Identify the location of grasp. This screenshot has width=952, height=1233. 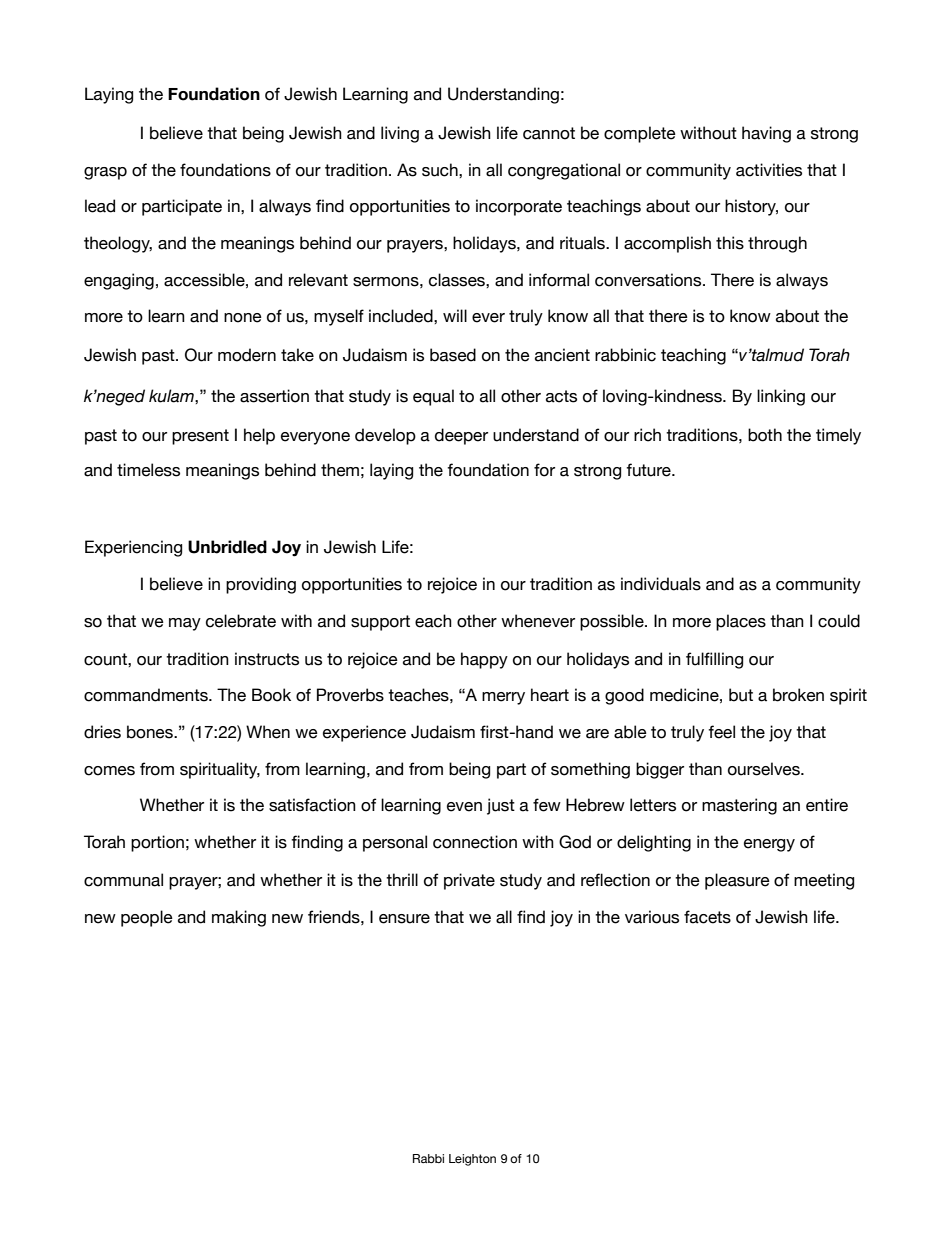
(105, 173).
